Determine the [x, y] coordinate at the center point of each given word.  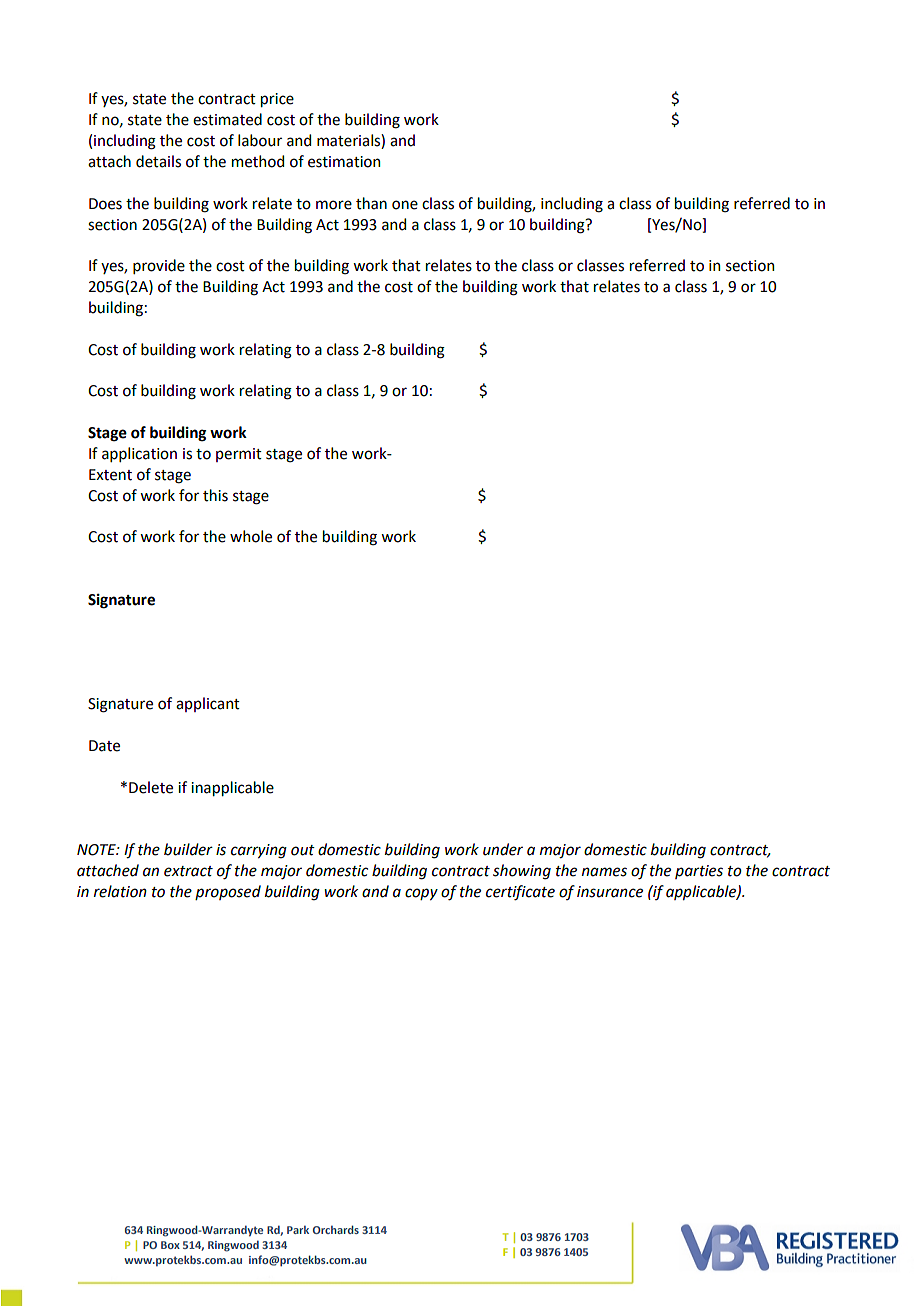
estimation [344, 162]
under [503, 849]
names [604, 872]
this [215, 495]
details [158, 161]
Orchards [336, 1229]
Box [170, 1245]
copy [421, 894]
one [405, 205]
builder [188, 849]
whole [251, 536]
